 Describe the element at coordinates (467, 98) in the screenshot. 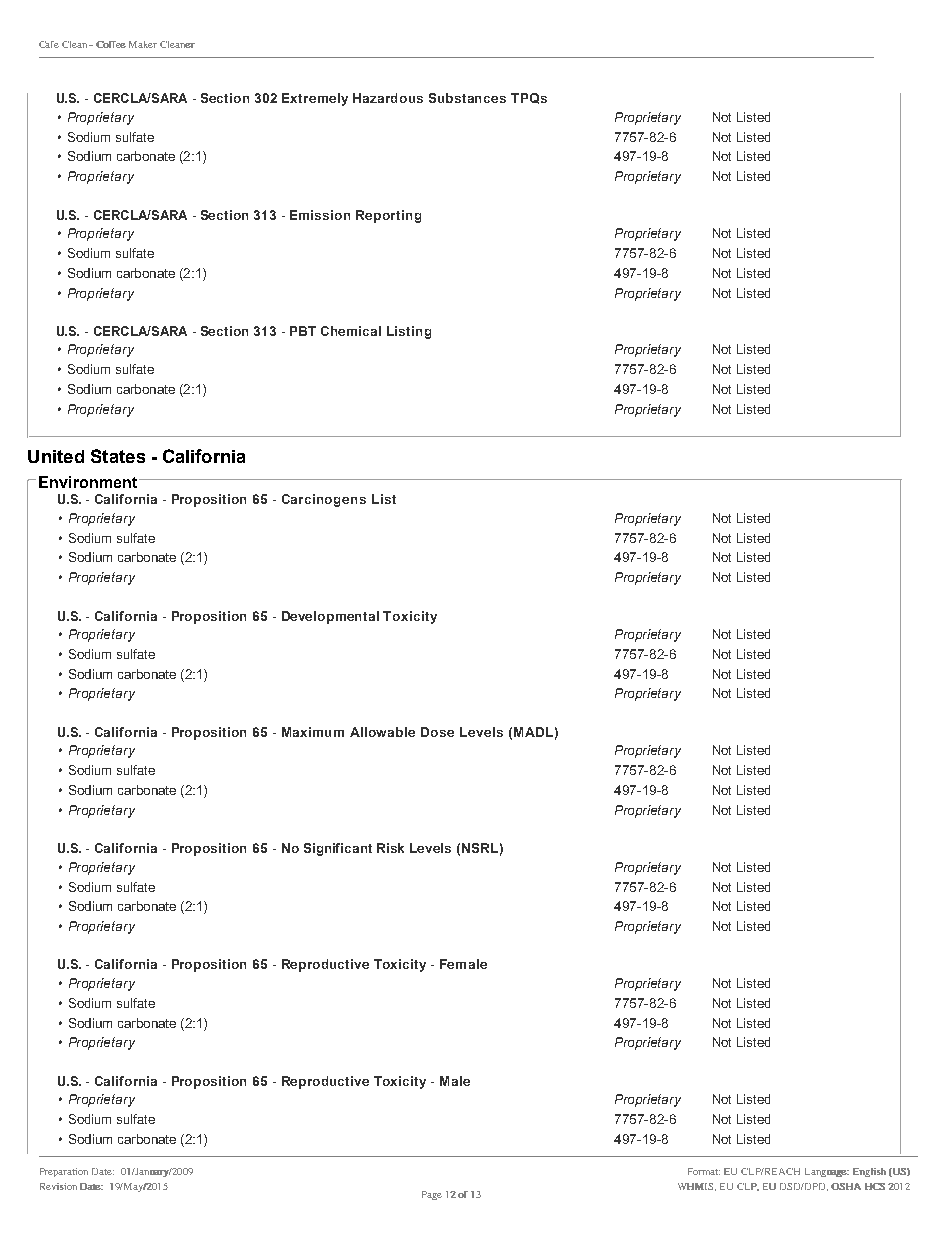

I see `Substances` at that location.
